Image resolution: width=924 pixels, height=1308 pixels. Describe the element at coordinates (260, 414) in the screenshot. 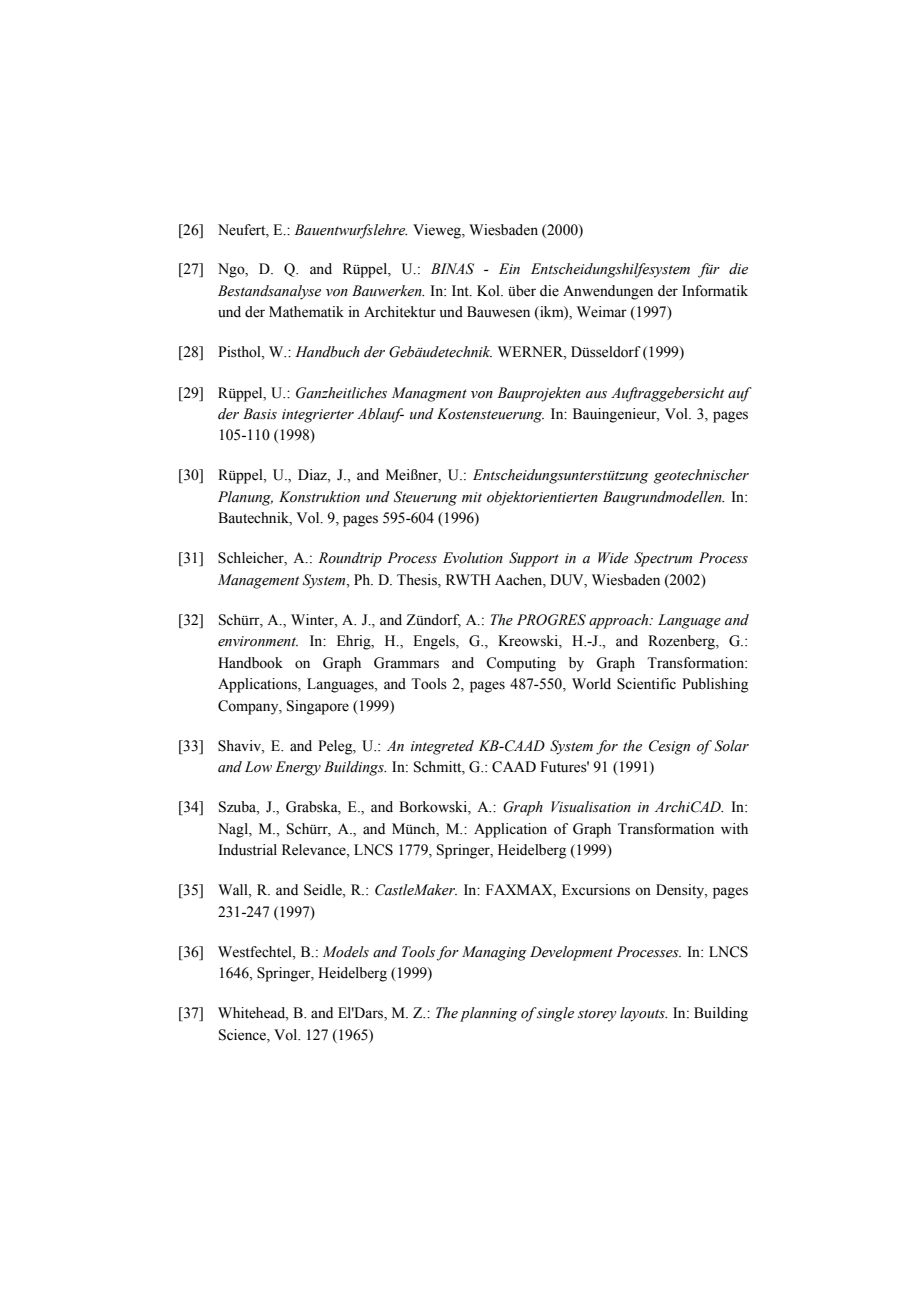

I see `Basis` at that location.
